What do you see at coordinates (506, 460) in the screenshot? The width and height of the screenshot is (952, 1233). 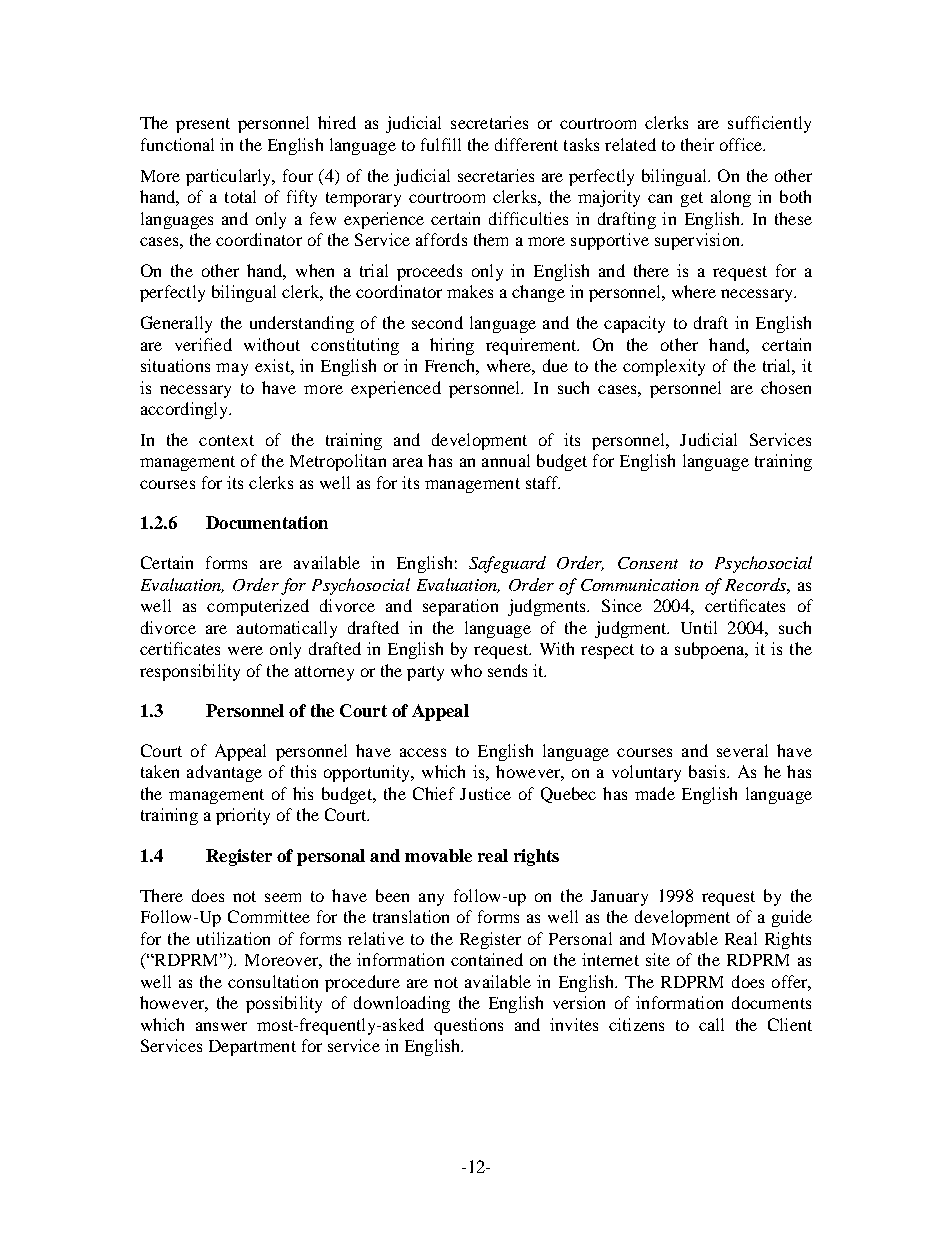 I see `annual` at bounding box center [506, 460].
